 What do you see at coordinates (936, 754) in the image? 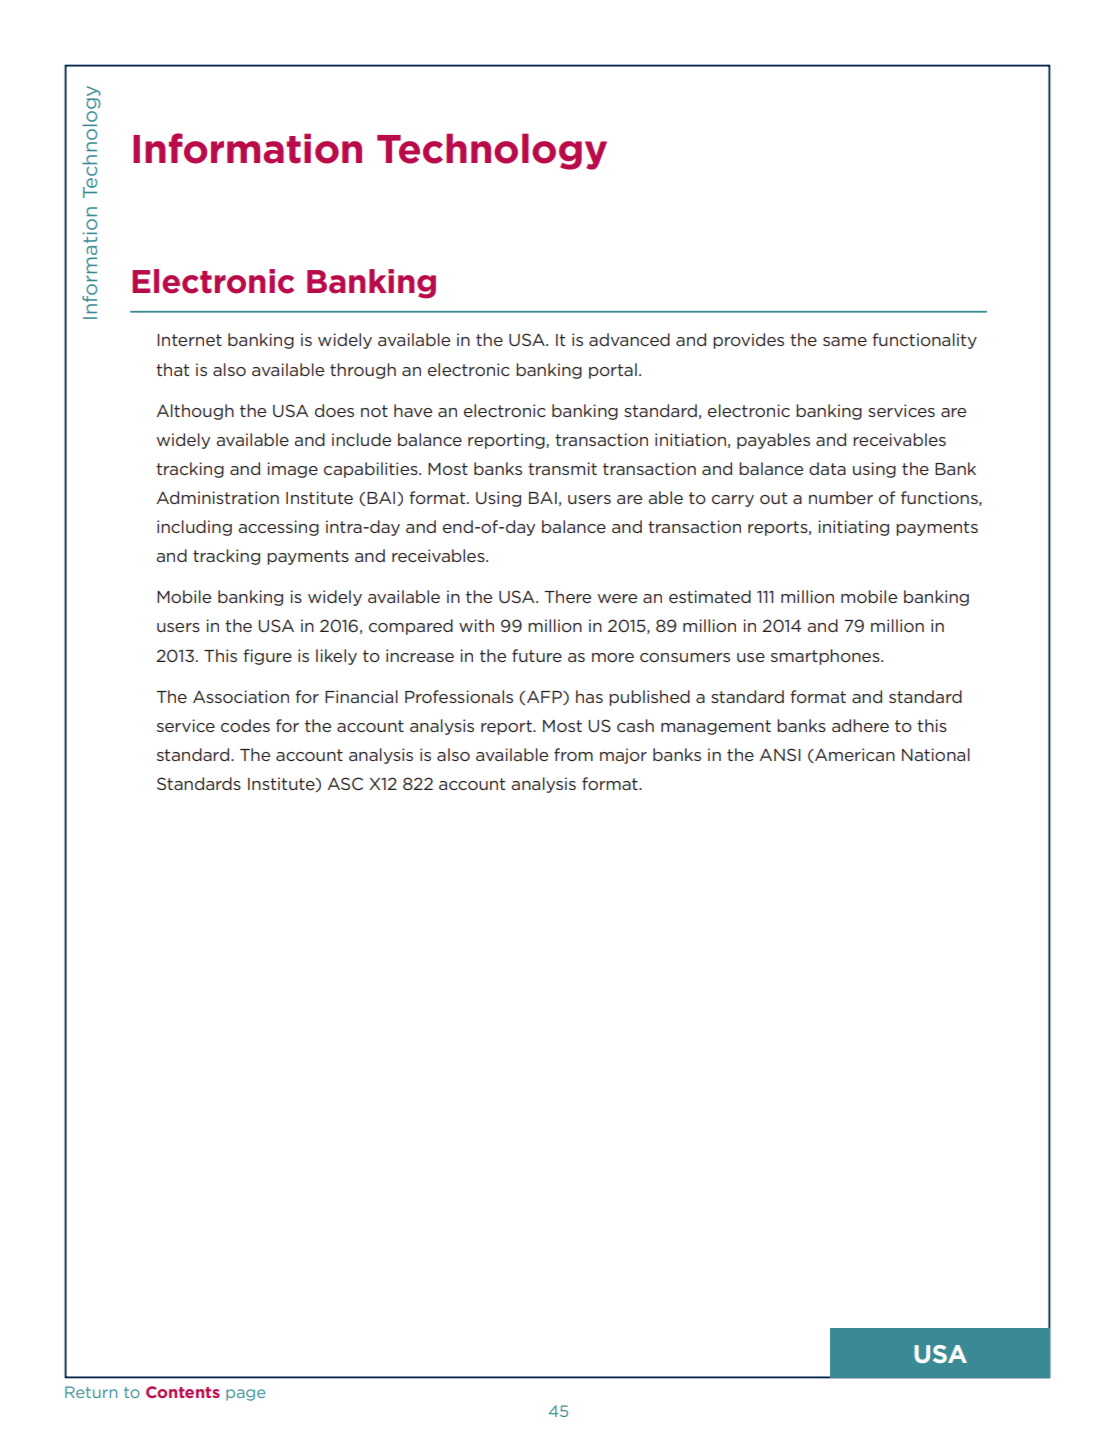
I see `National` at bounding box center [936, 754].
